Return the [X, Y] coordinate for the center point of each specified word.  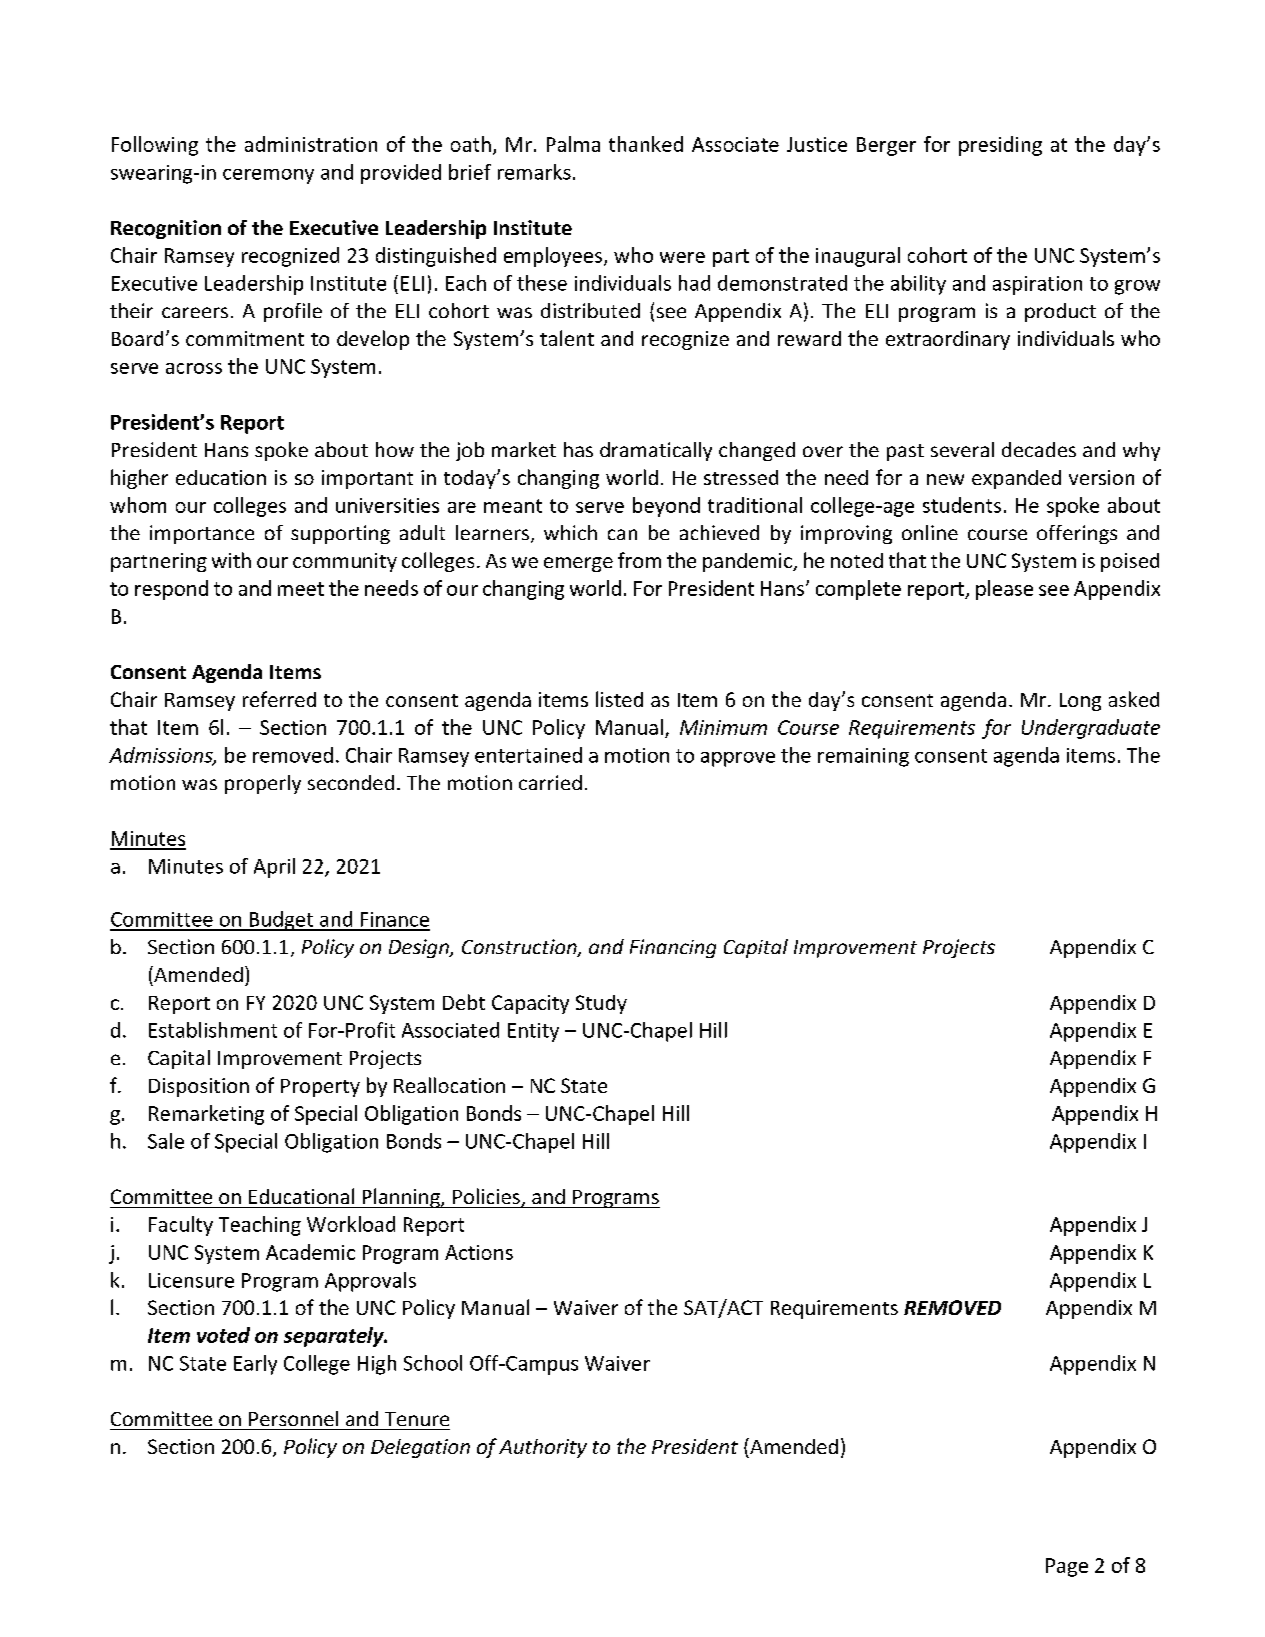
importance [202, 534]
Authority [543, 1448]
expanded [1016, 479]
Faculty [181, 1226]
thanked [646, 144]
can [622, 534]
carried [550, 782]
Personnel [293, 1418]
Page [1067, 1567]
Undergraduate [1091, 729]
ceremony [268, 176]
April [274, 868]
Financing [673, 948]
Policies [487, 1197]
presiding [1000, 146]
